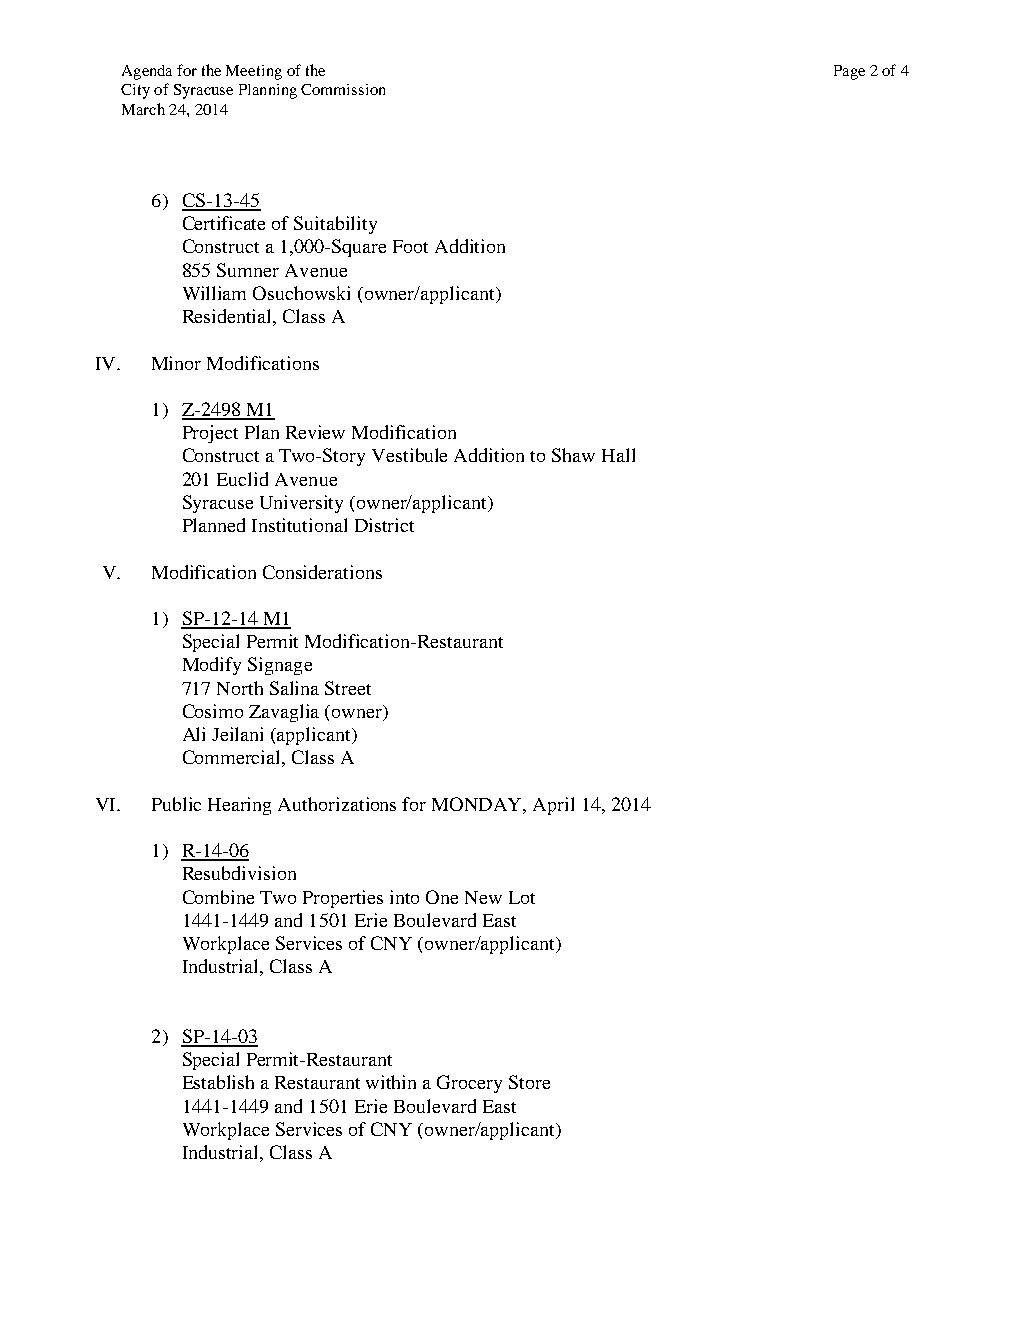 This screenshot has width=1030, height=1333. I want to click on Shaw, so click(573, 455).
